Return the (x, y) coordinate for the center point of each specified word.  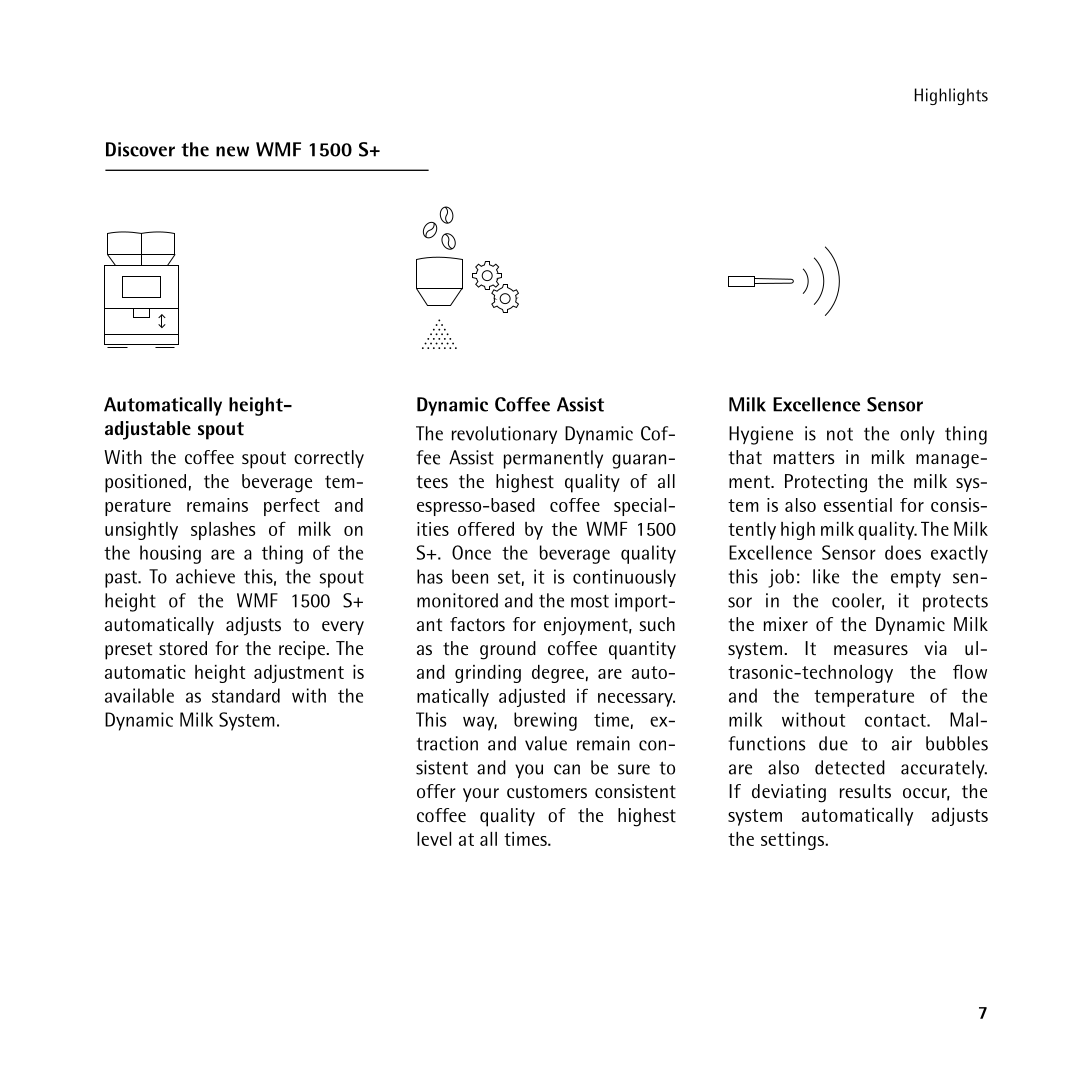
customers (547, 792)
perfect (292, 507)
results (865, 791)
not (840, 434)
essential (858, 505)
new (232, 151)
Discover (140, 149)
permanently (553, 459)
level (434, 839)
